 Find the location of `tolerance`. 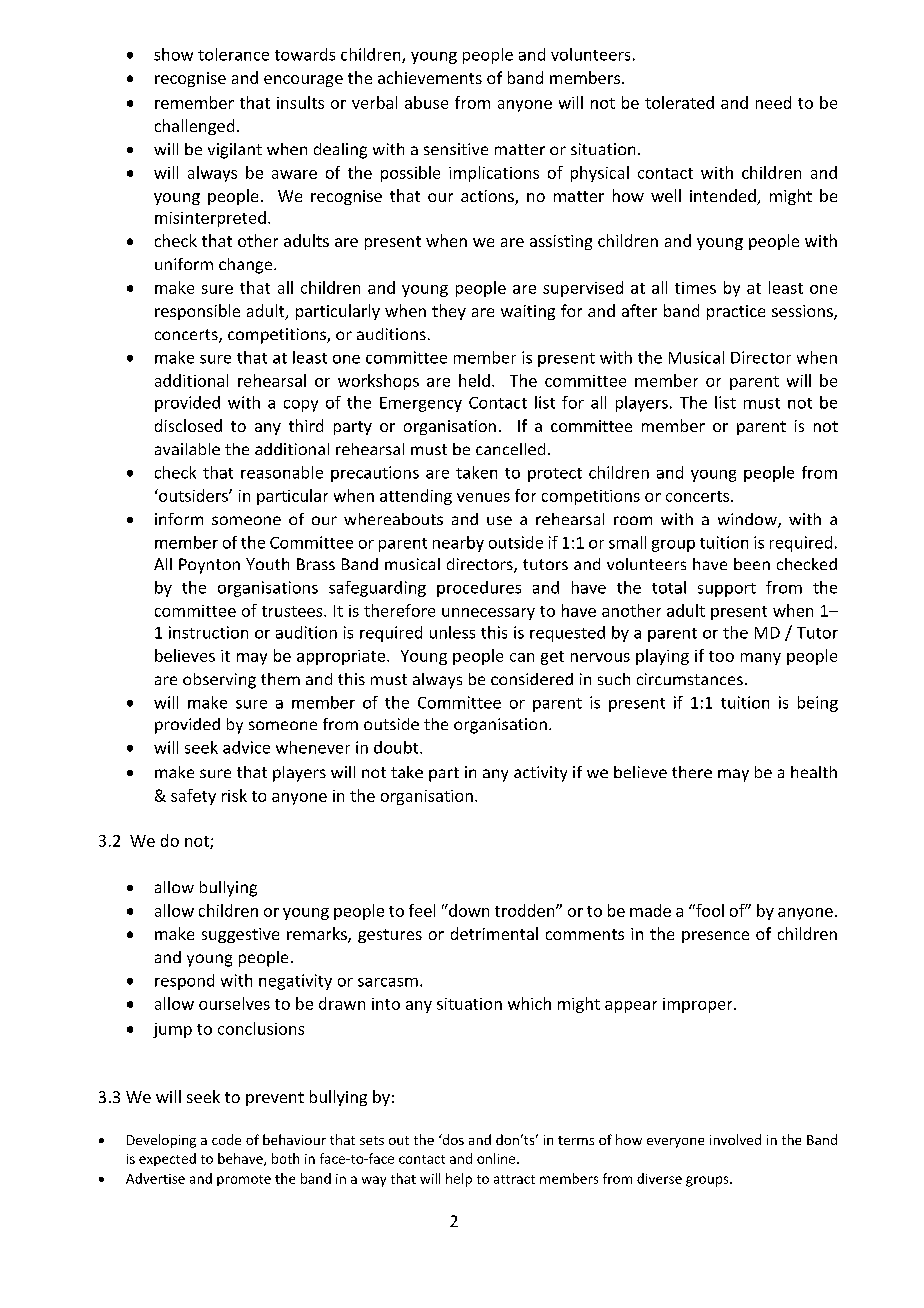

tolerance is located at coordinates (233, 54).
